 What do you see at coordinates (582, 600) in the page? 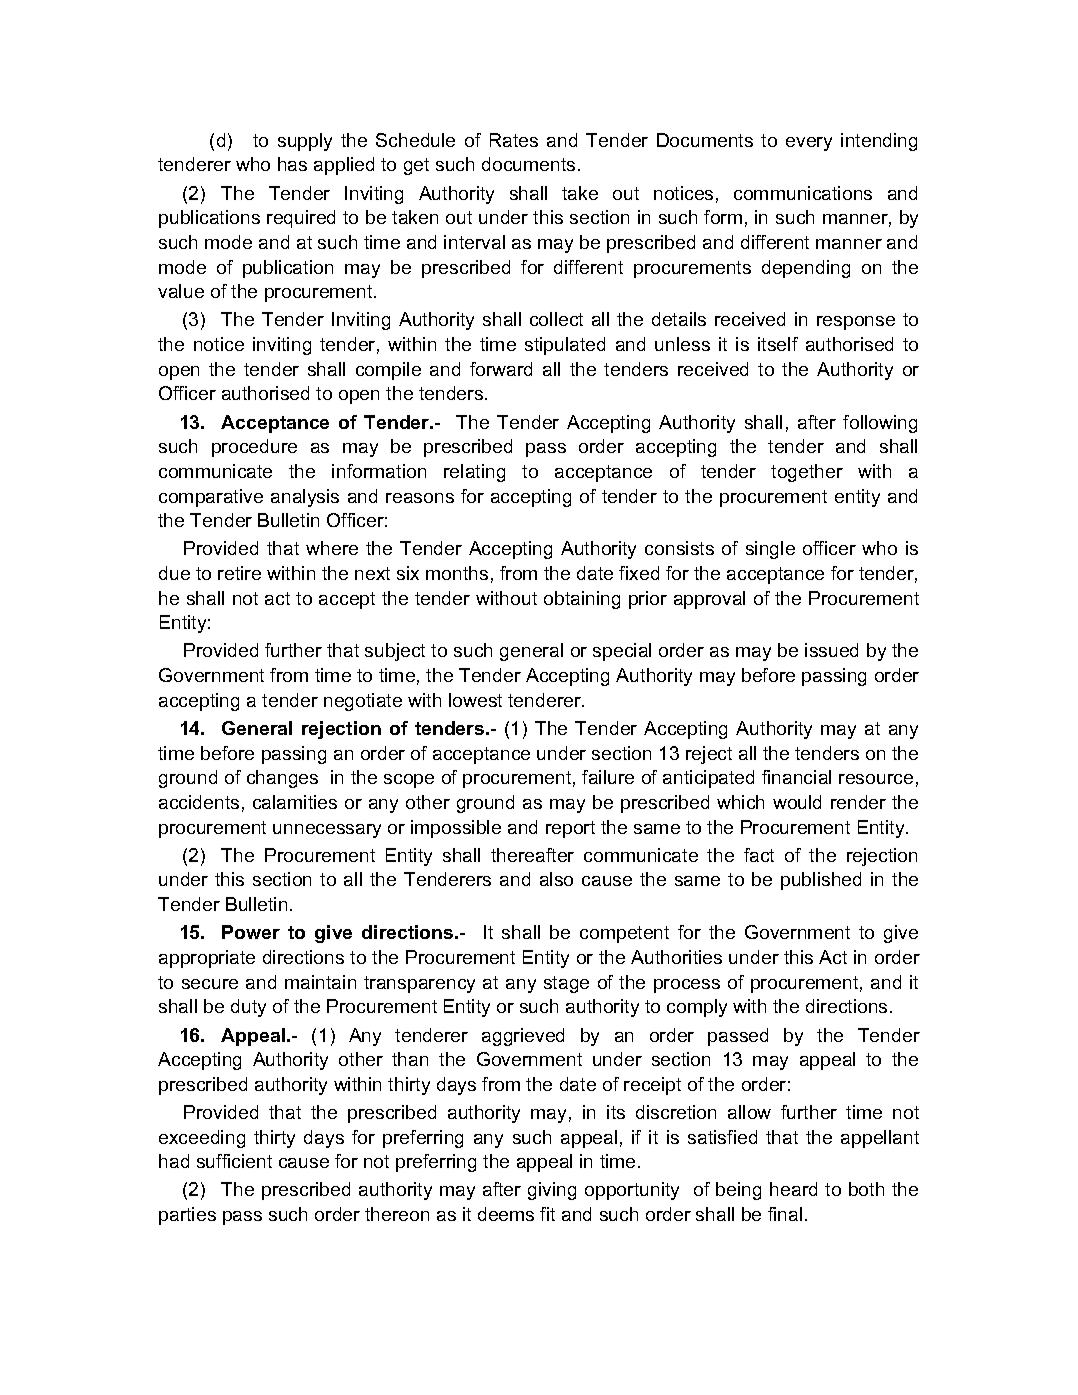
I see `obtaining` at bounding box center [582, 600].
